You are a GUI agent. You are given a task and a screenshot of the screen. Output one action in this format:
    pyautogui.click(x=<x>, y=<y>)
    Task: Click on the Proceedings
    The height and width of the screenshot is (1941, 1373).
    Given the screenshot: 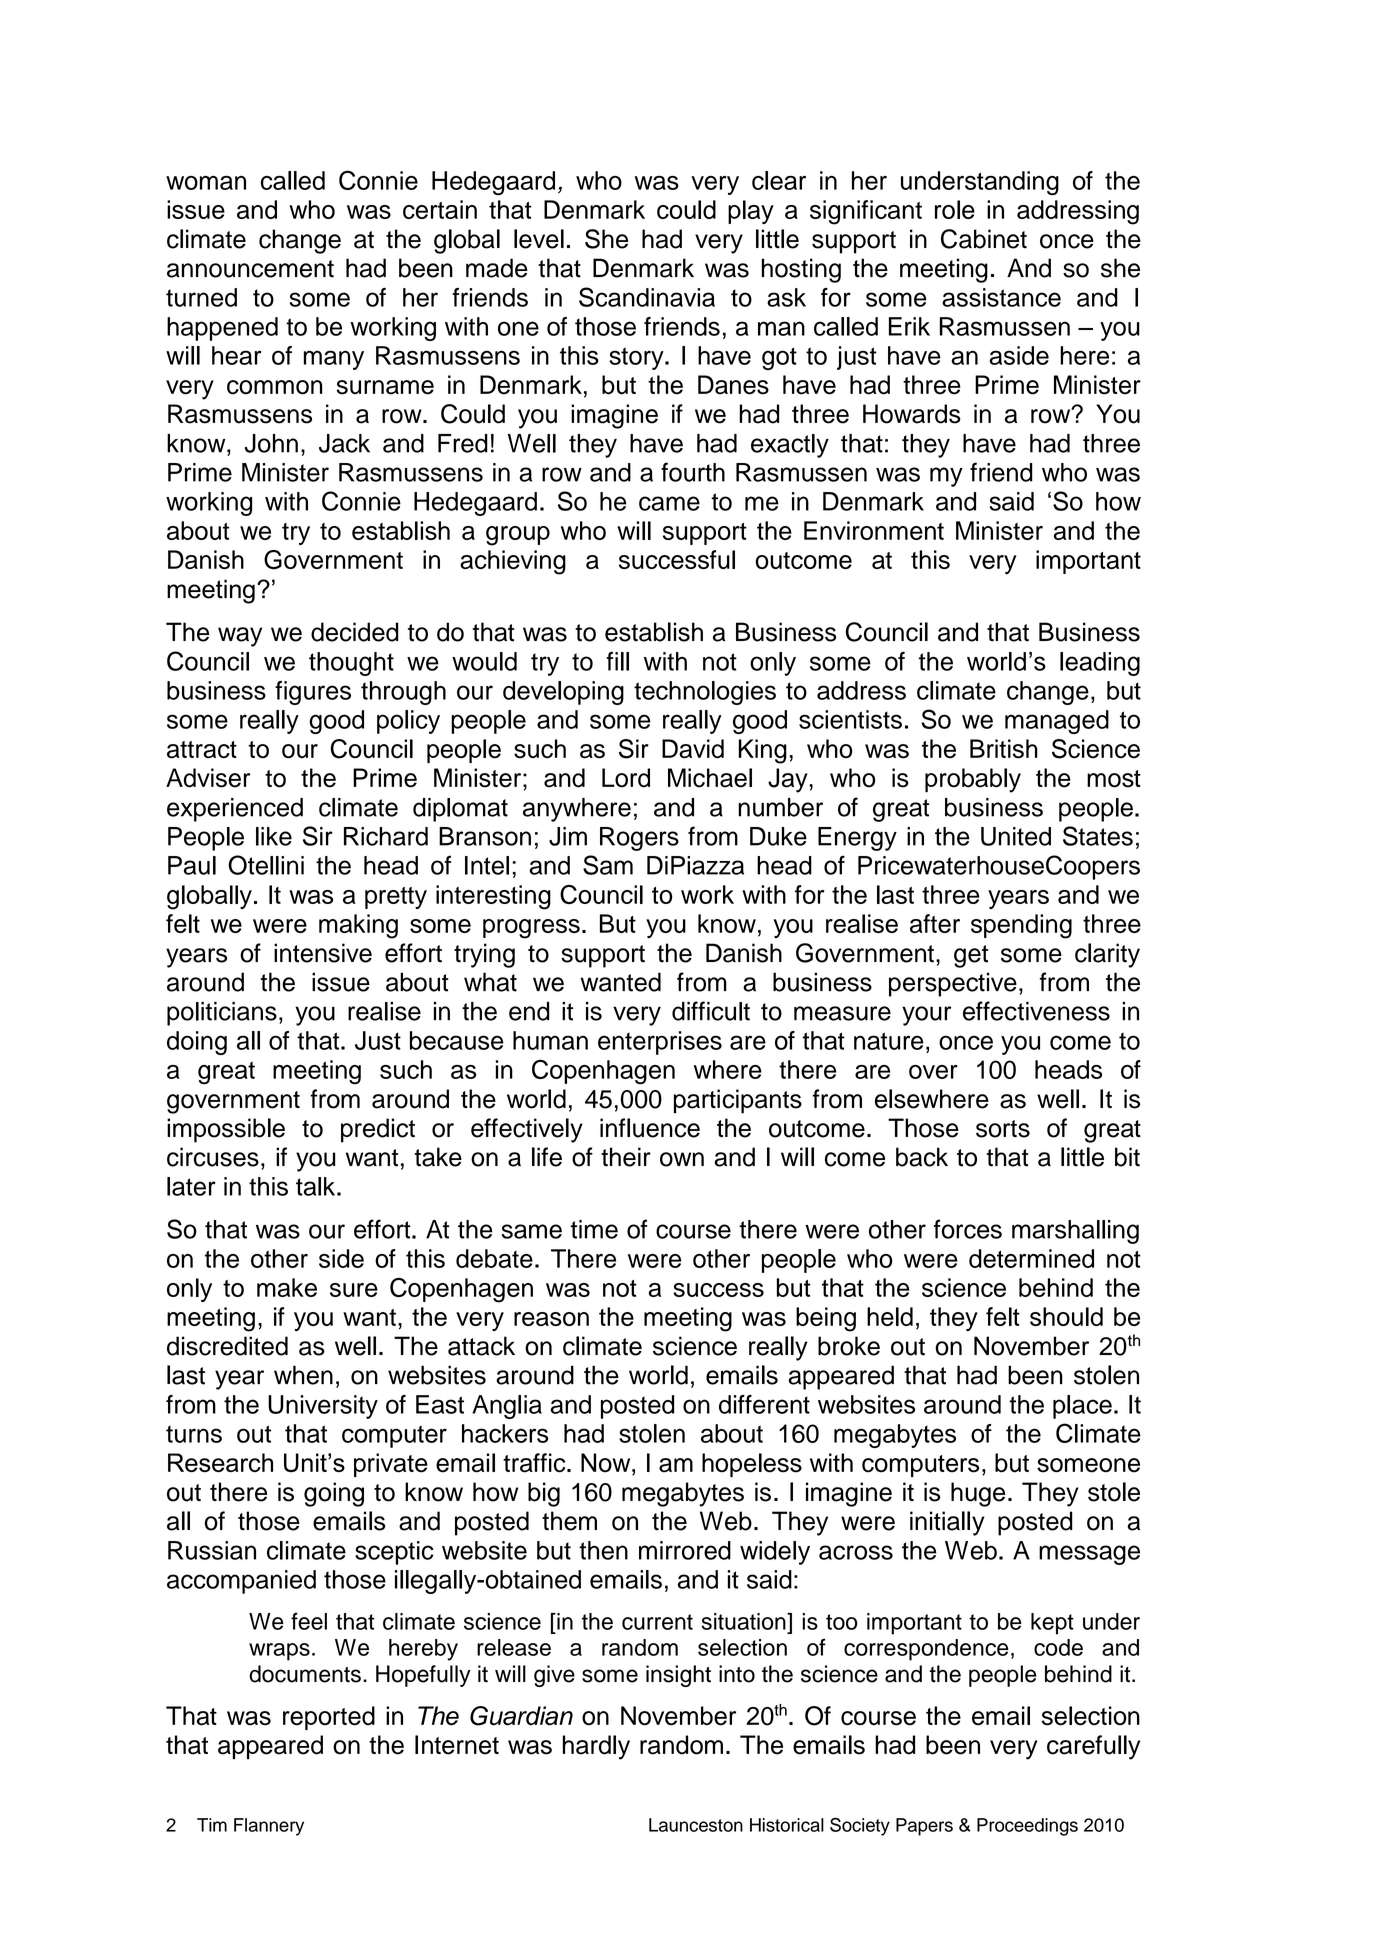 What is the action you would take?
    pyautogui.click(x=1027, y=1827)
